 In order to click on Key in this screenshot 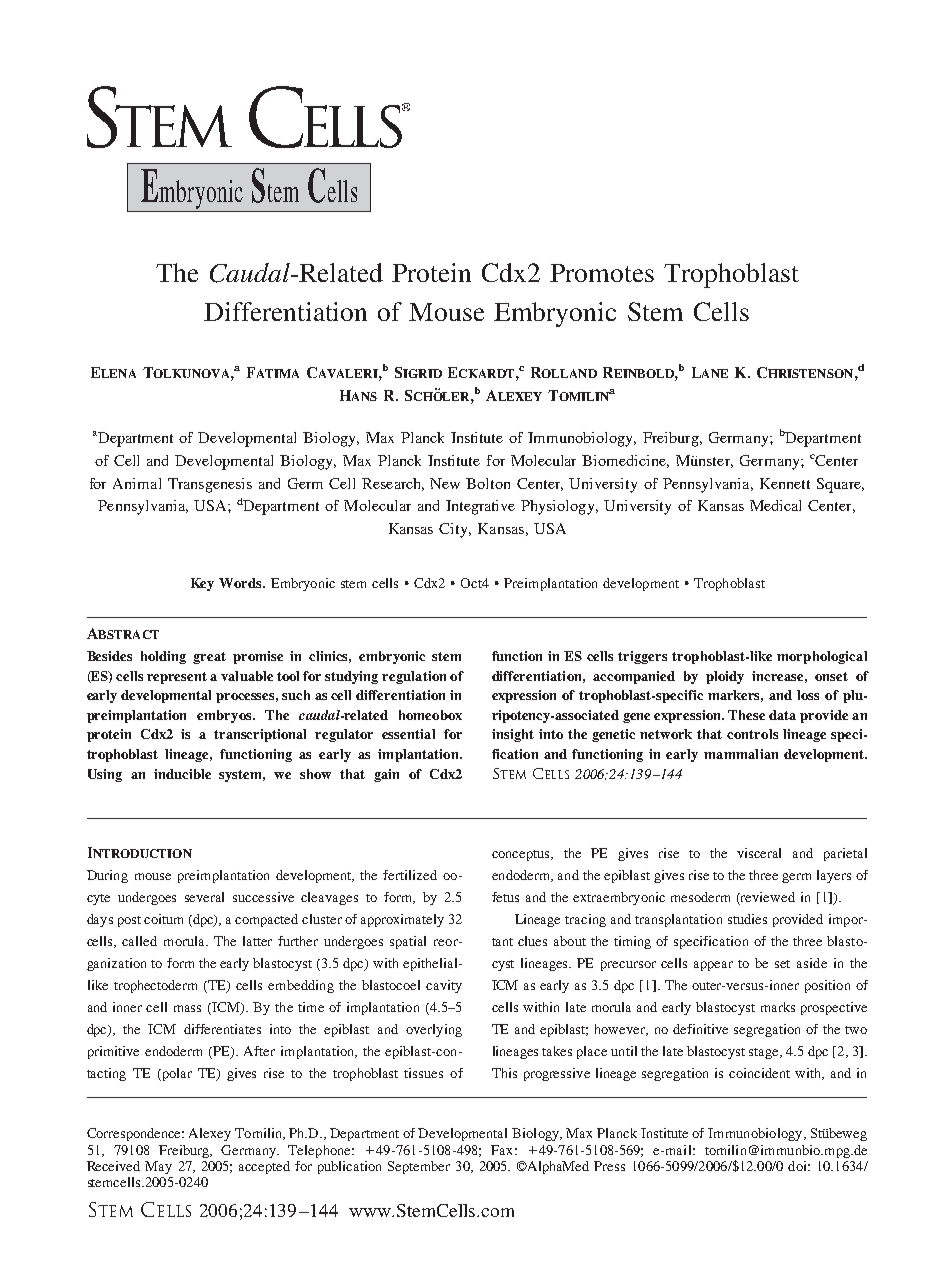, I will do `click(202, 584)`.
